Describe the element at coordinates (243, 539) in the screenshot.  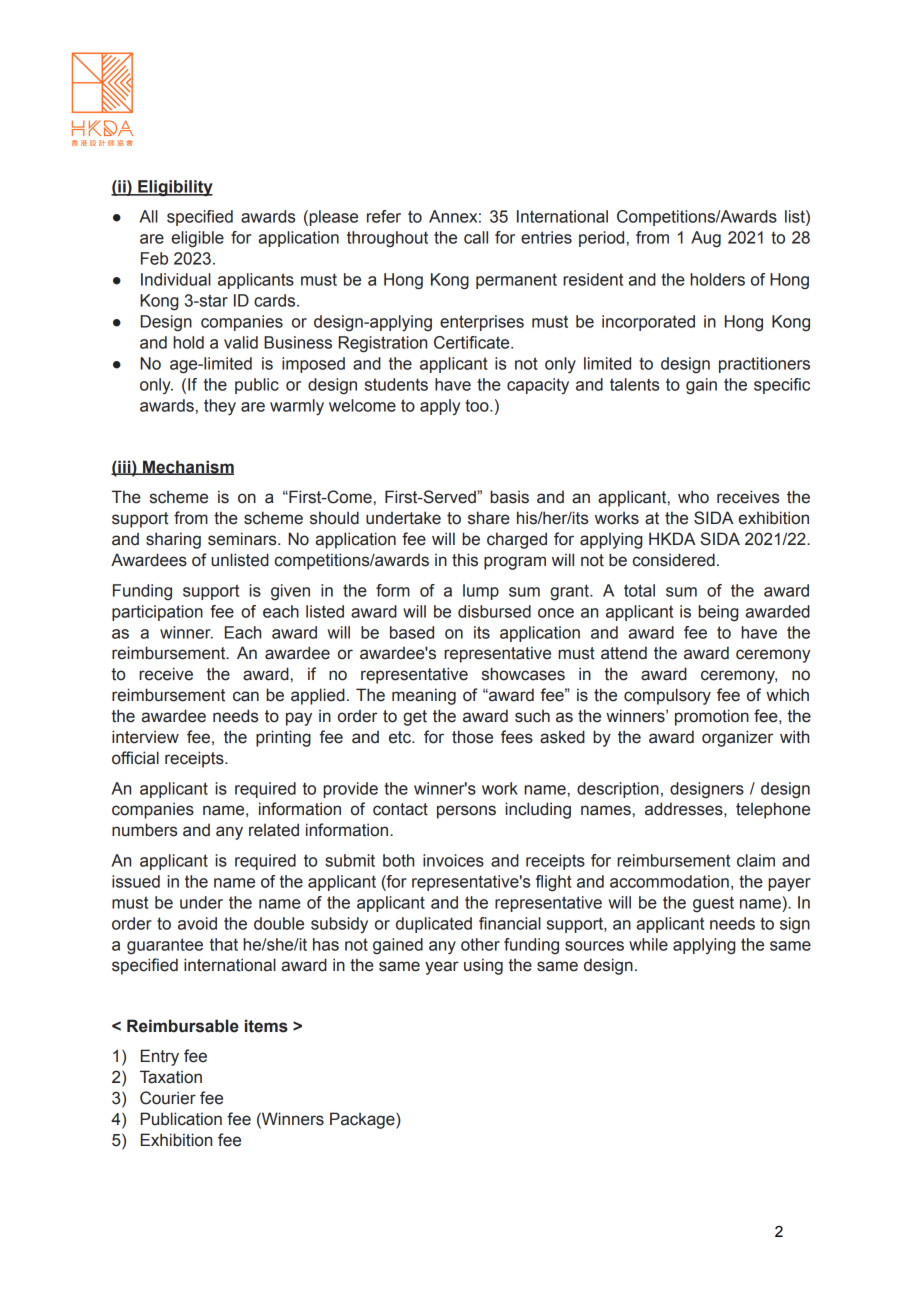
I see `seminars` at that location.
